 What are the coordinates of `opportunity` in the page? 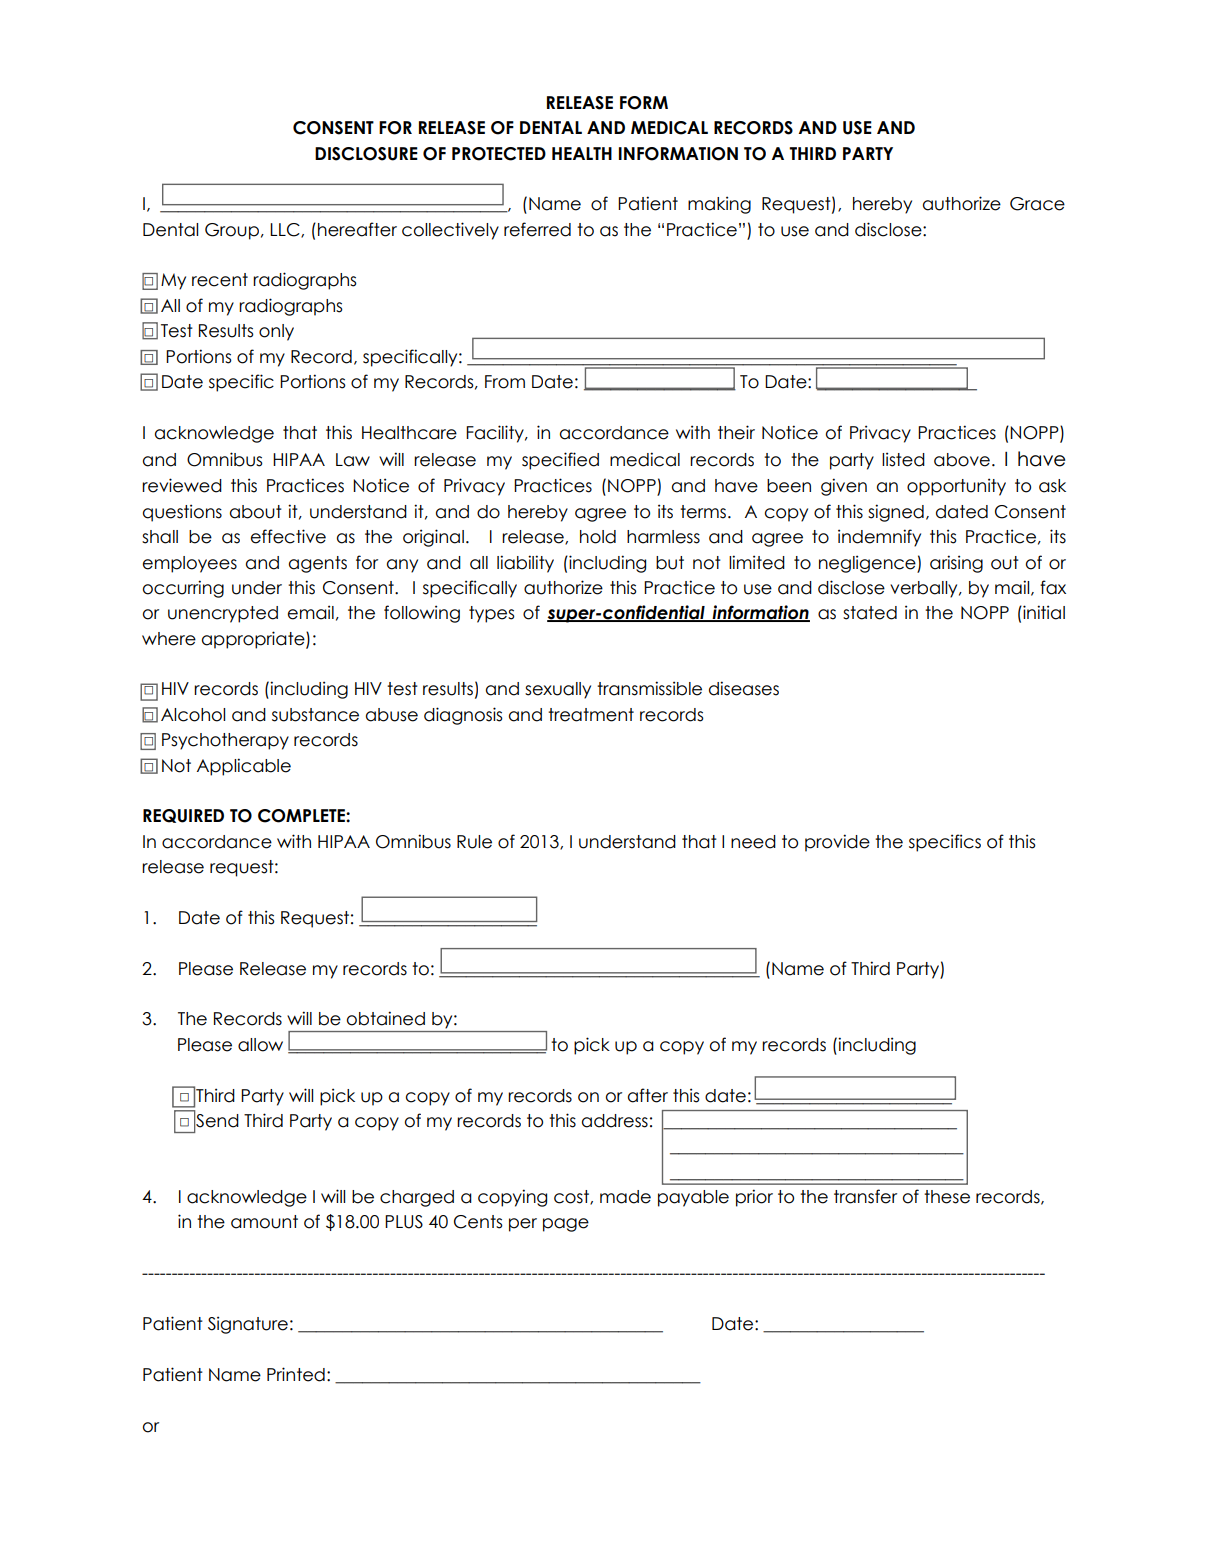 It's located at (956, 487).
